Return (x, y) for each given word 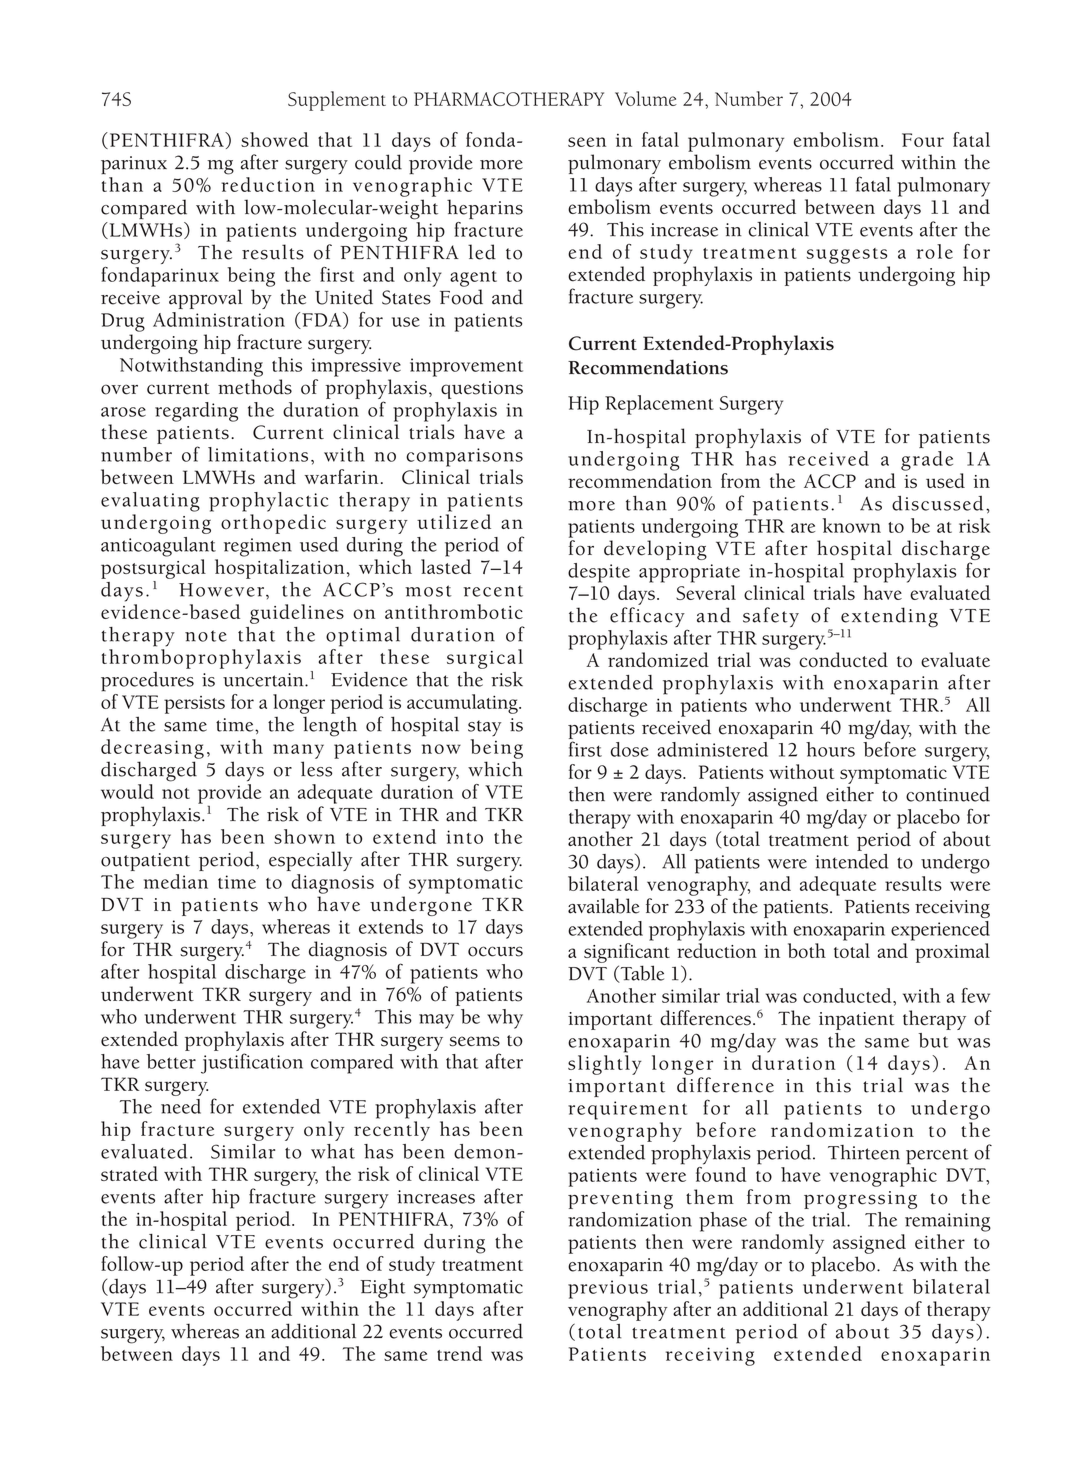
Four (923, 140)
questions (482, 390)
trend (459, 1353)
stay (484, 728)
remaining (948, 1222)
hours (830, 749)
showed (275, 139)
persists (194, 705)
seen (587, 142)
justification (252, 1063)
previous (608, 1289)
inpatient (857, 1021)
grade (927, 461)
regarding (196, 412)
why (505, 1019)
